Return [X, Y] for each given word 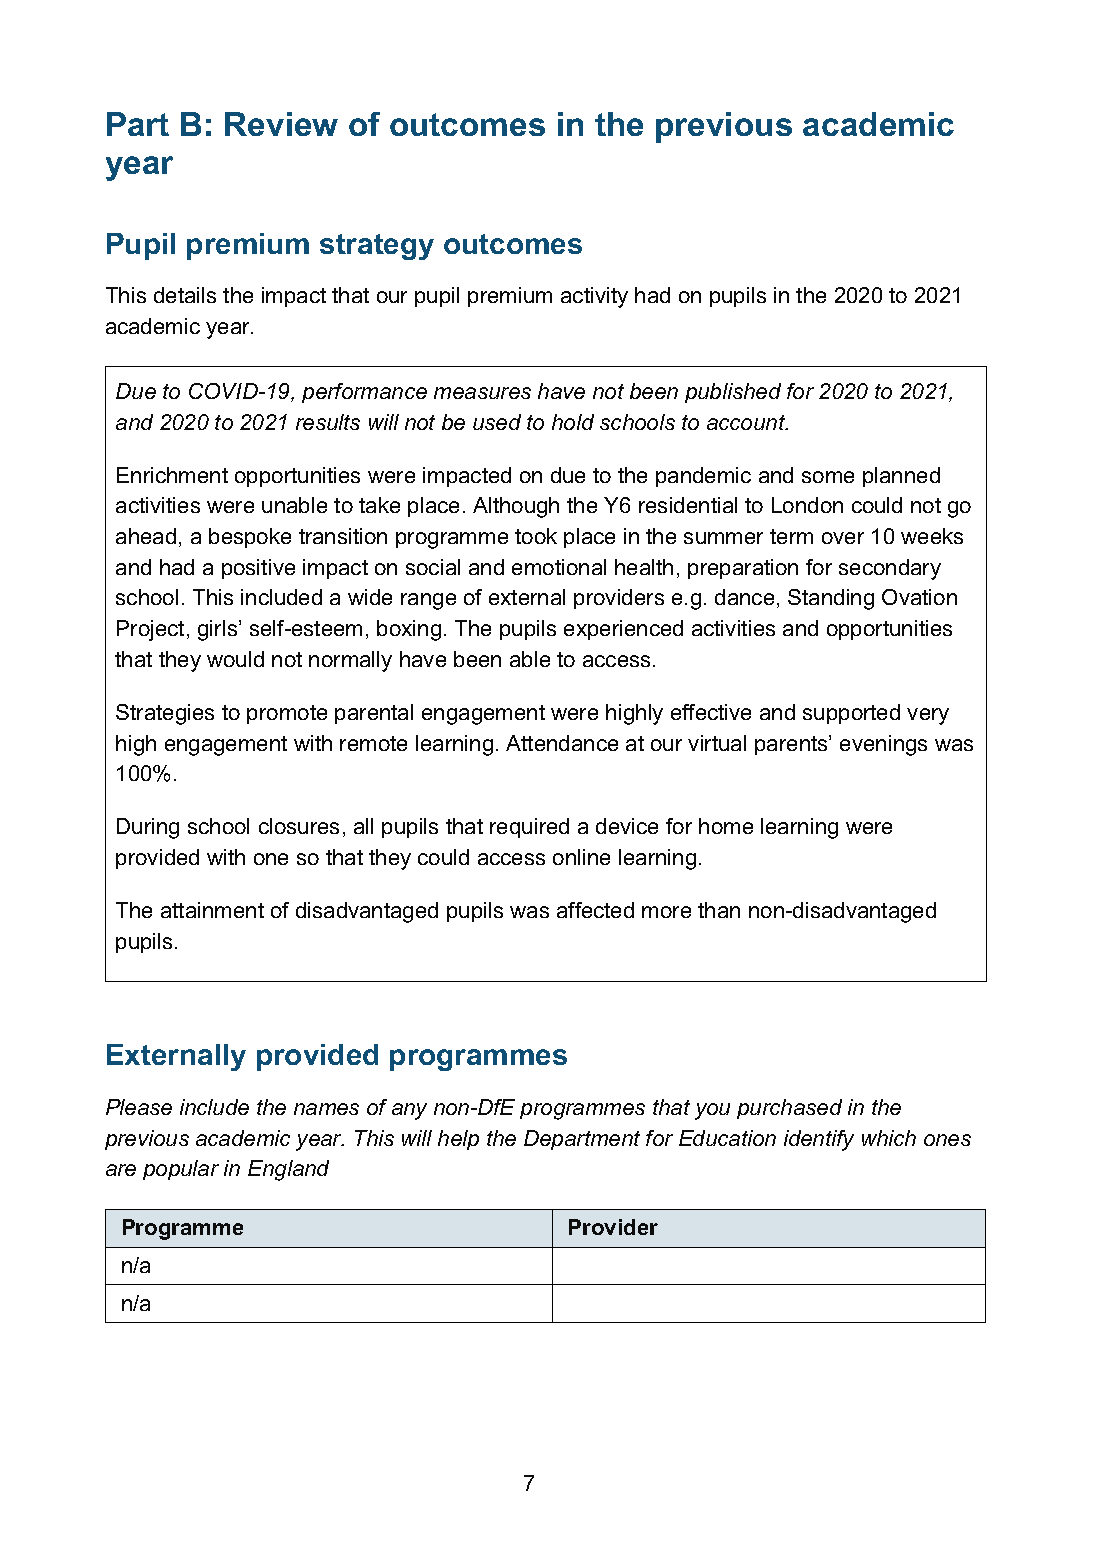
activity [594, 297]
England [288, 1170]
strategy [377, 247]
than [719, 910]
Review [281, 124]
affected [595, 910]
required [529, 828]
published [733, 393]
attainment [212, 910]
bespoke [250, 538]
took [536, 536]
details [185, 295]
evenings [883, 745]
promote [287, 714]
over [843, 538]
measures [482, 393]
